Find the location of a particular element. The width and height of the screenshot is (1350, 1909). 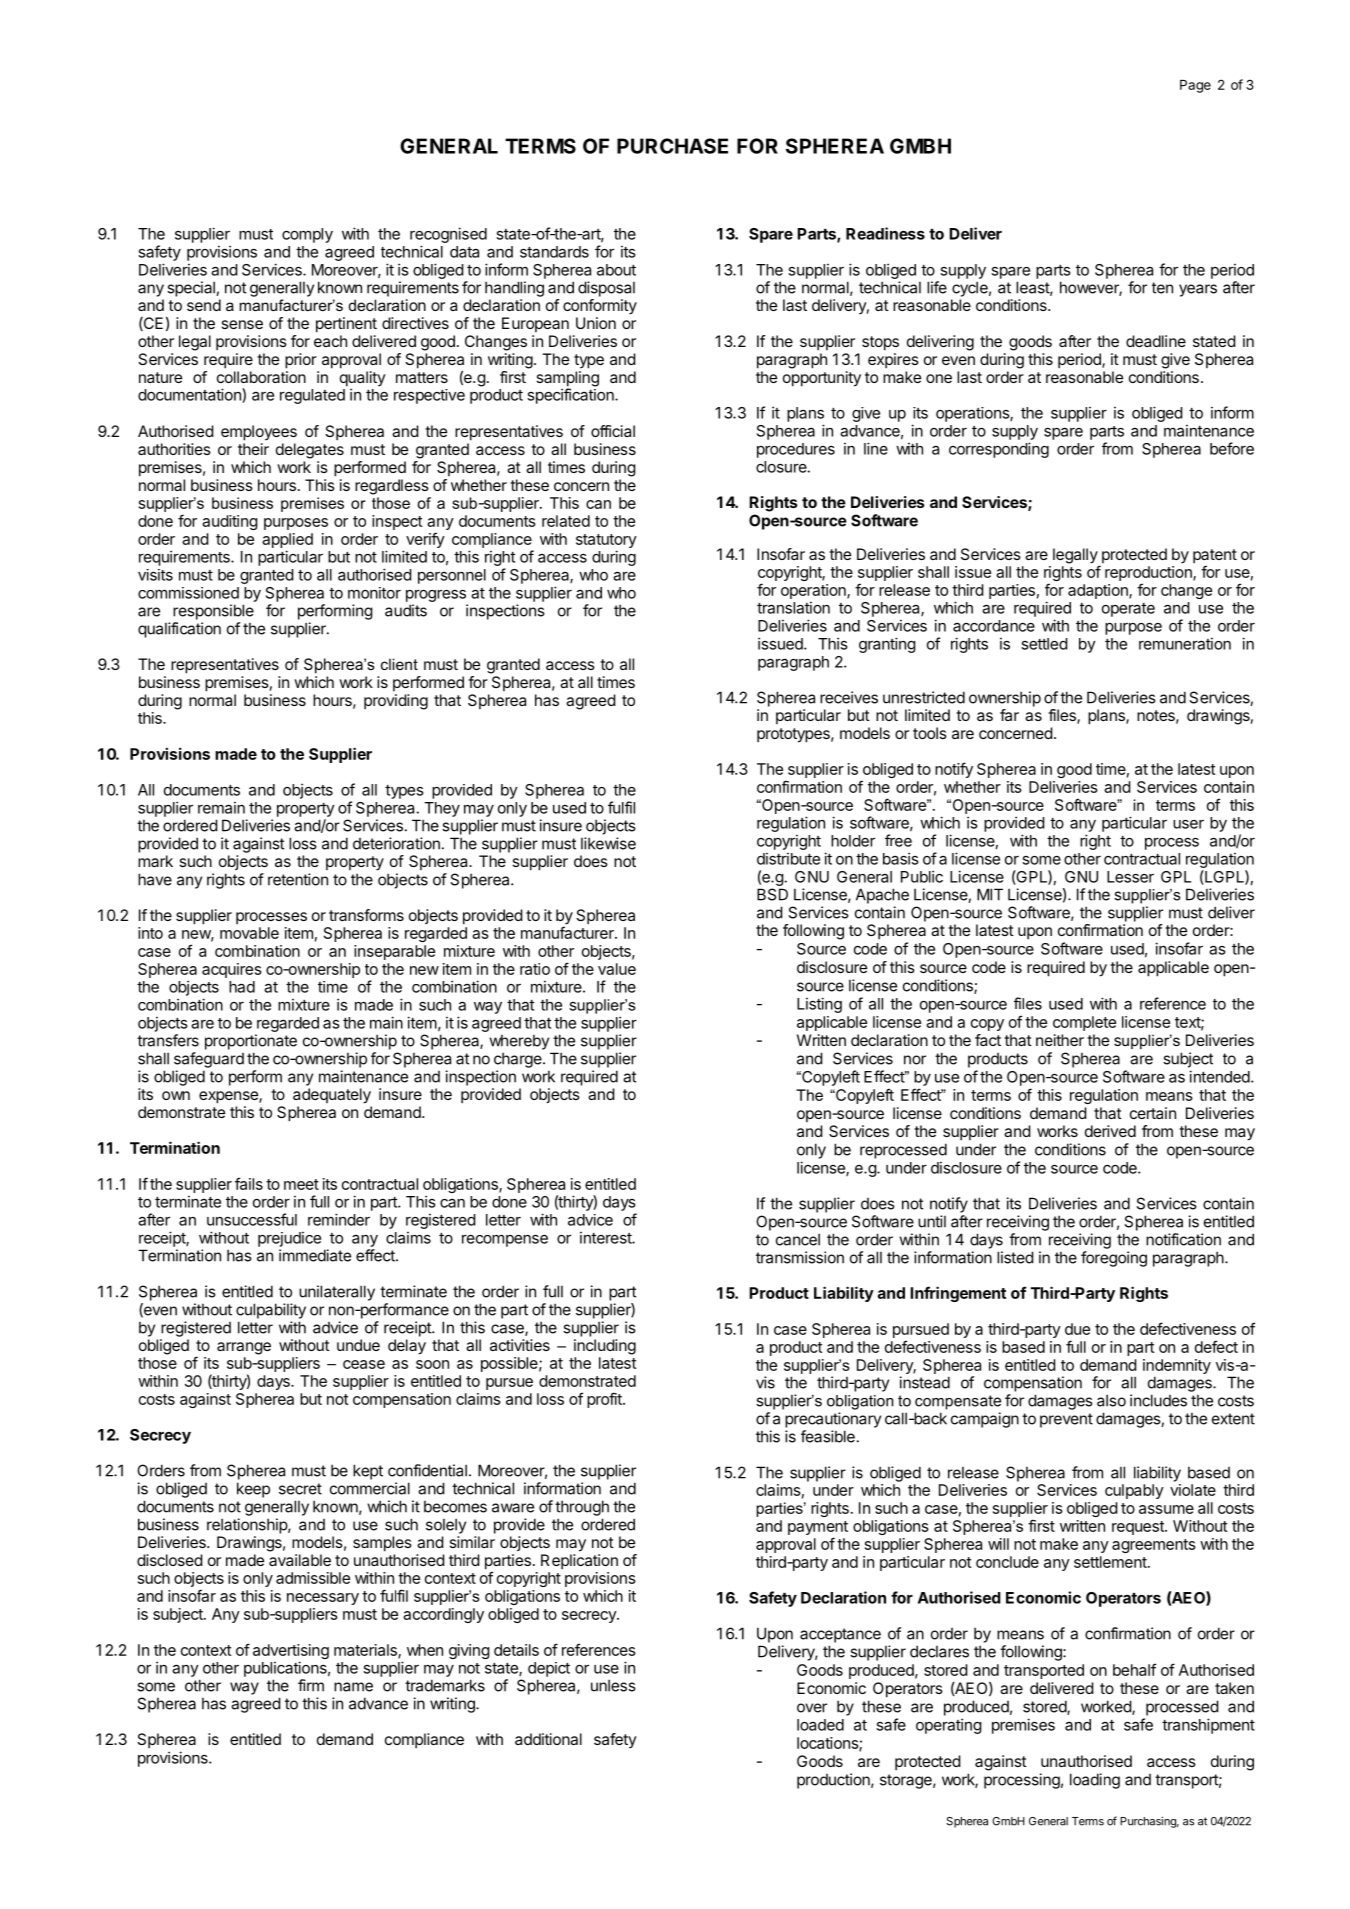

Page is located at coordinates (1195, 86).
